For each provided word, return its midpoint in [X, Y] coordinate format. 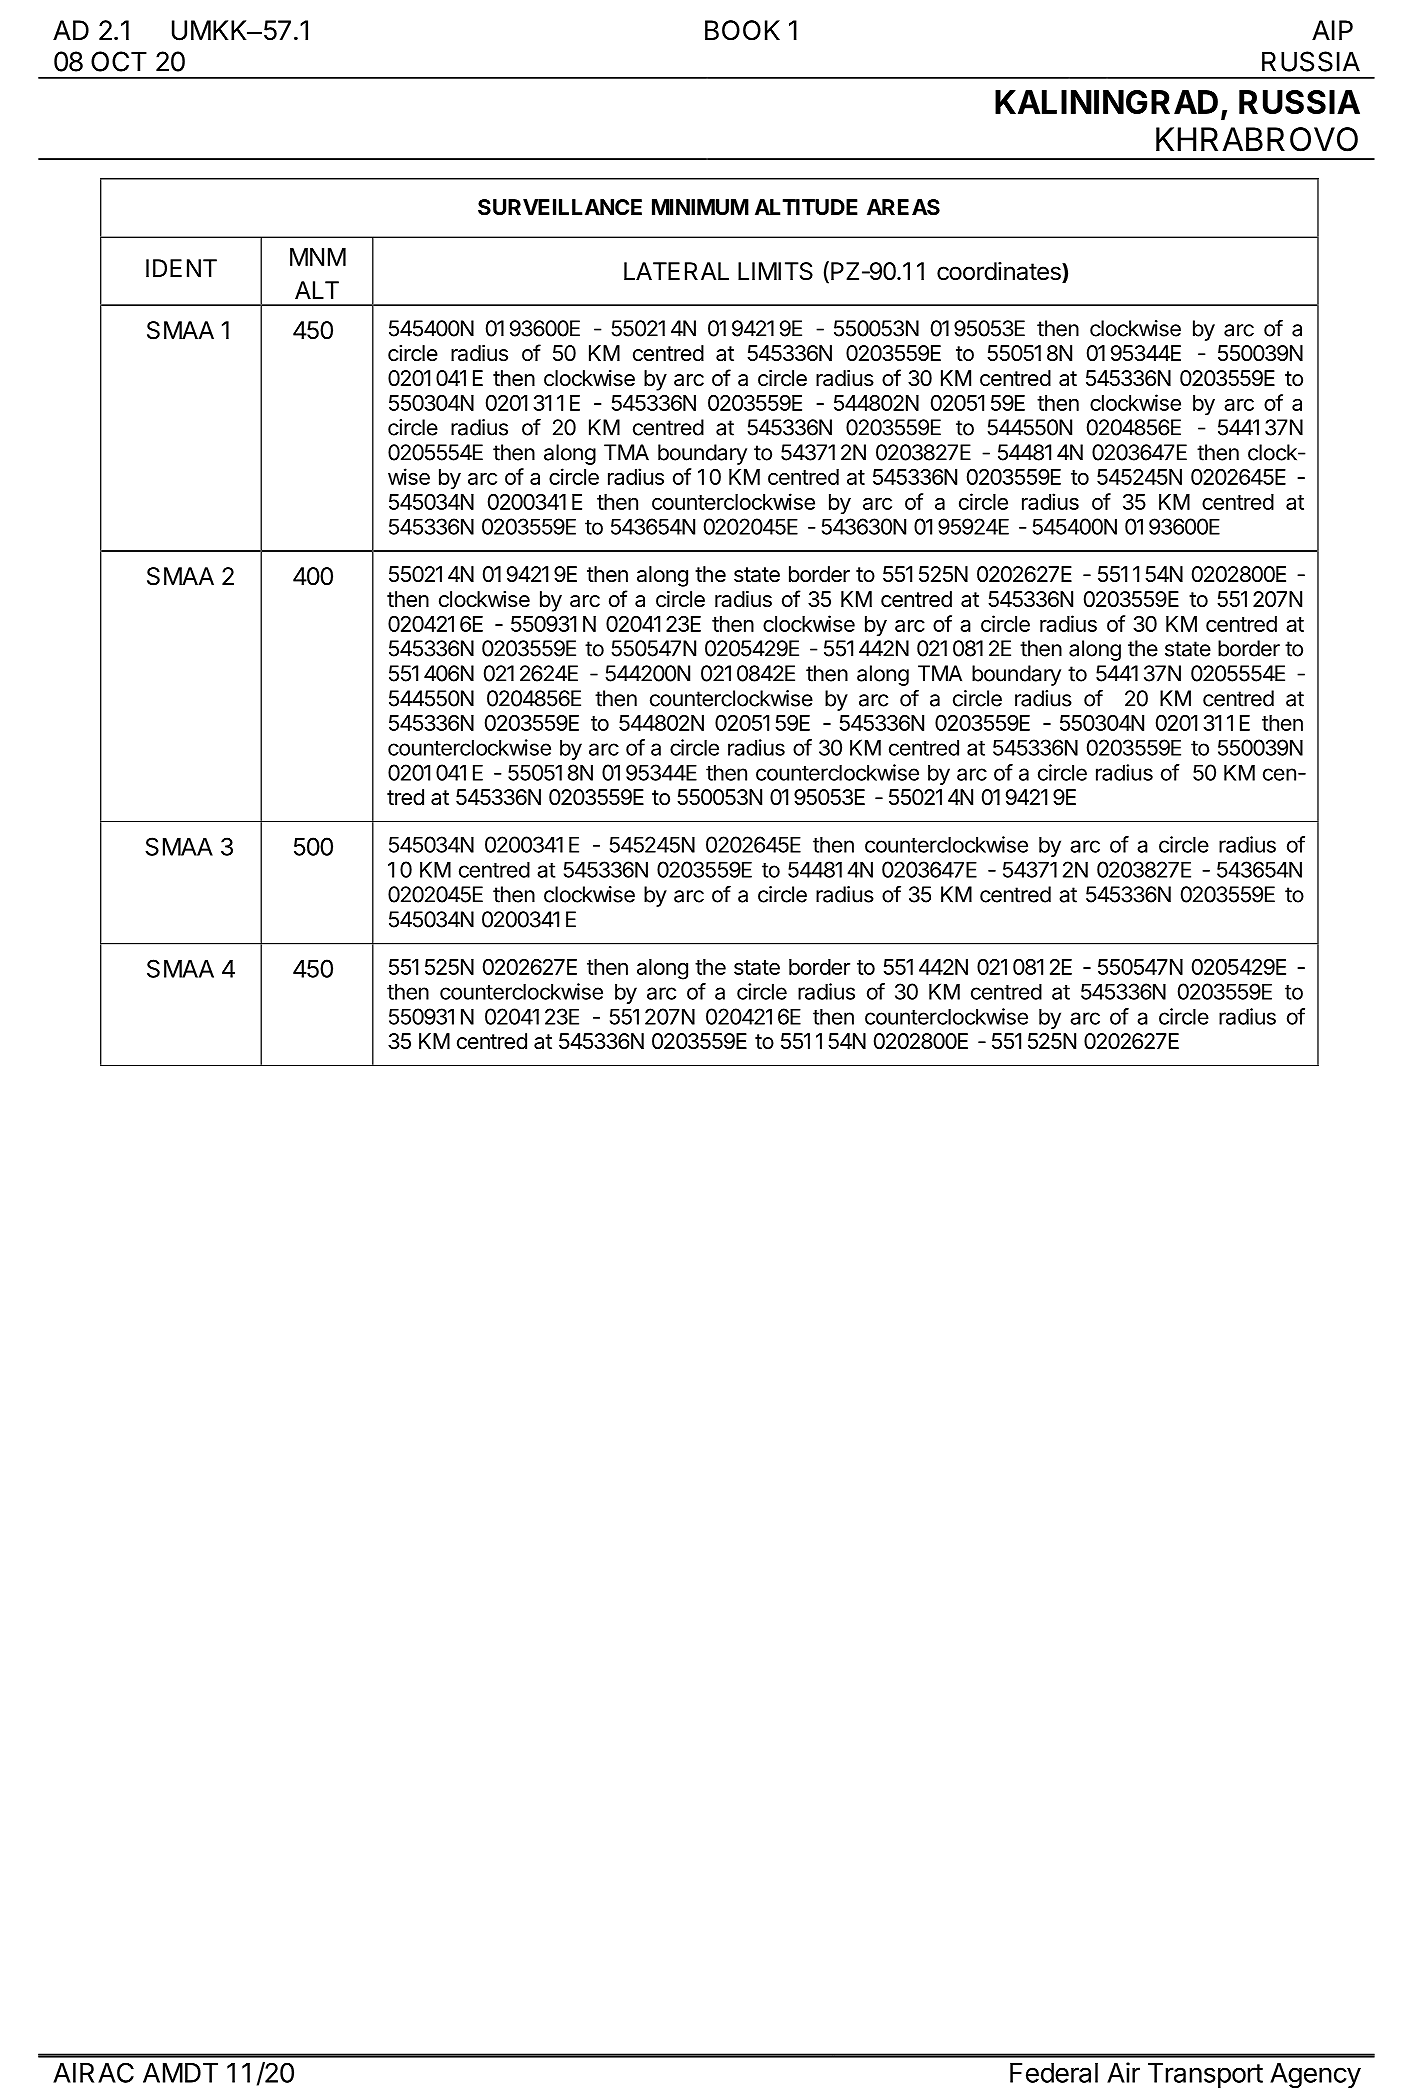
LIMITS [775, 271]
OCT [119, 61]
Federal [1054, 2073]
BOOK [742, 30]
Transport [1205, 2075]
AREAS [903, 207]
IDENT [181, 268]
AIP [1332, 30]
